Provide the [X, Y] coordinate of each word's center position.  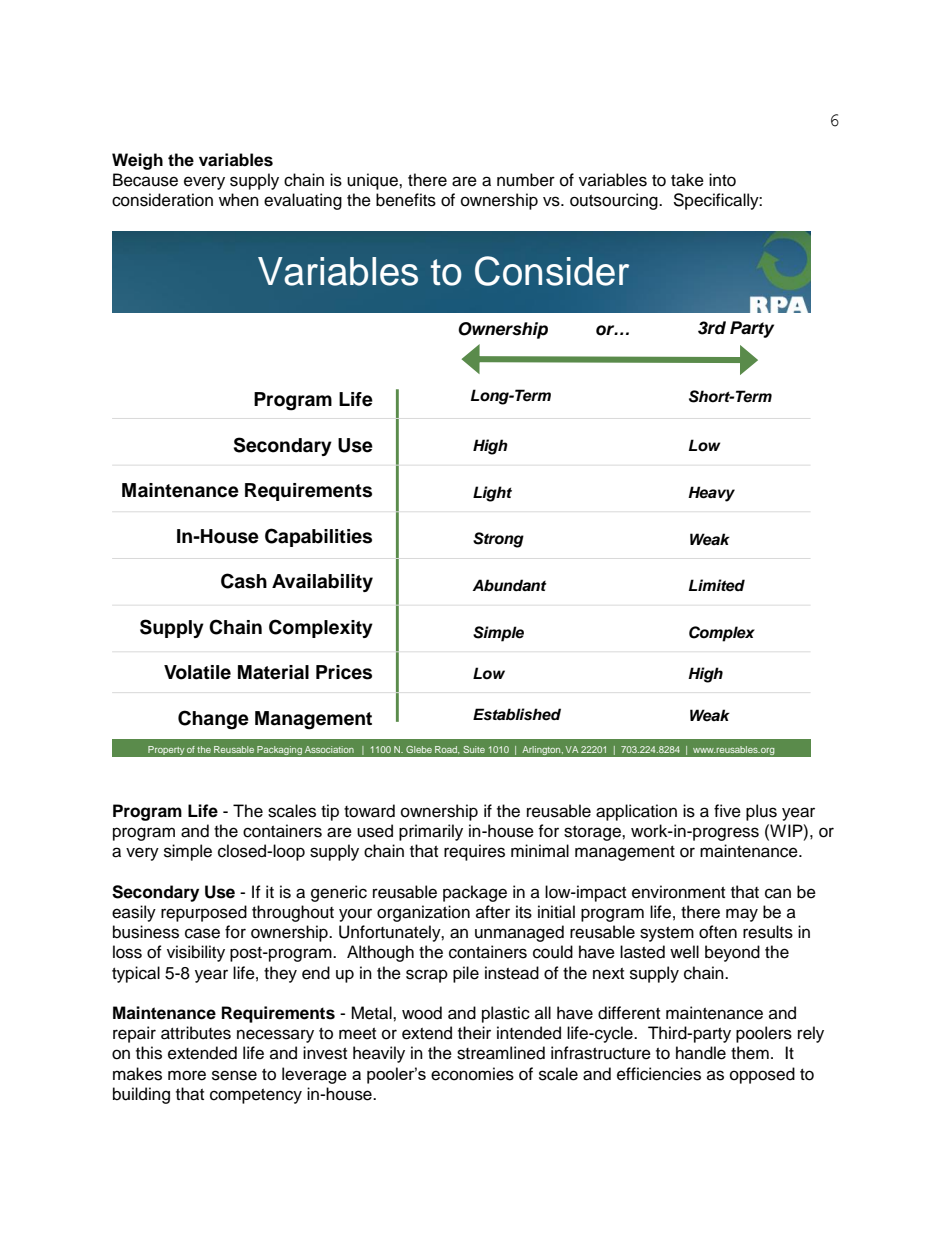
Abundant [509, 585]
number [526, 180]
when [239, 200]
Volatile [197, 672]
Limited [717, 585]
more [187, 1075]
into [722, 180]
